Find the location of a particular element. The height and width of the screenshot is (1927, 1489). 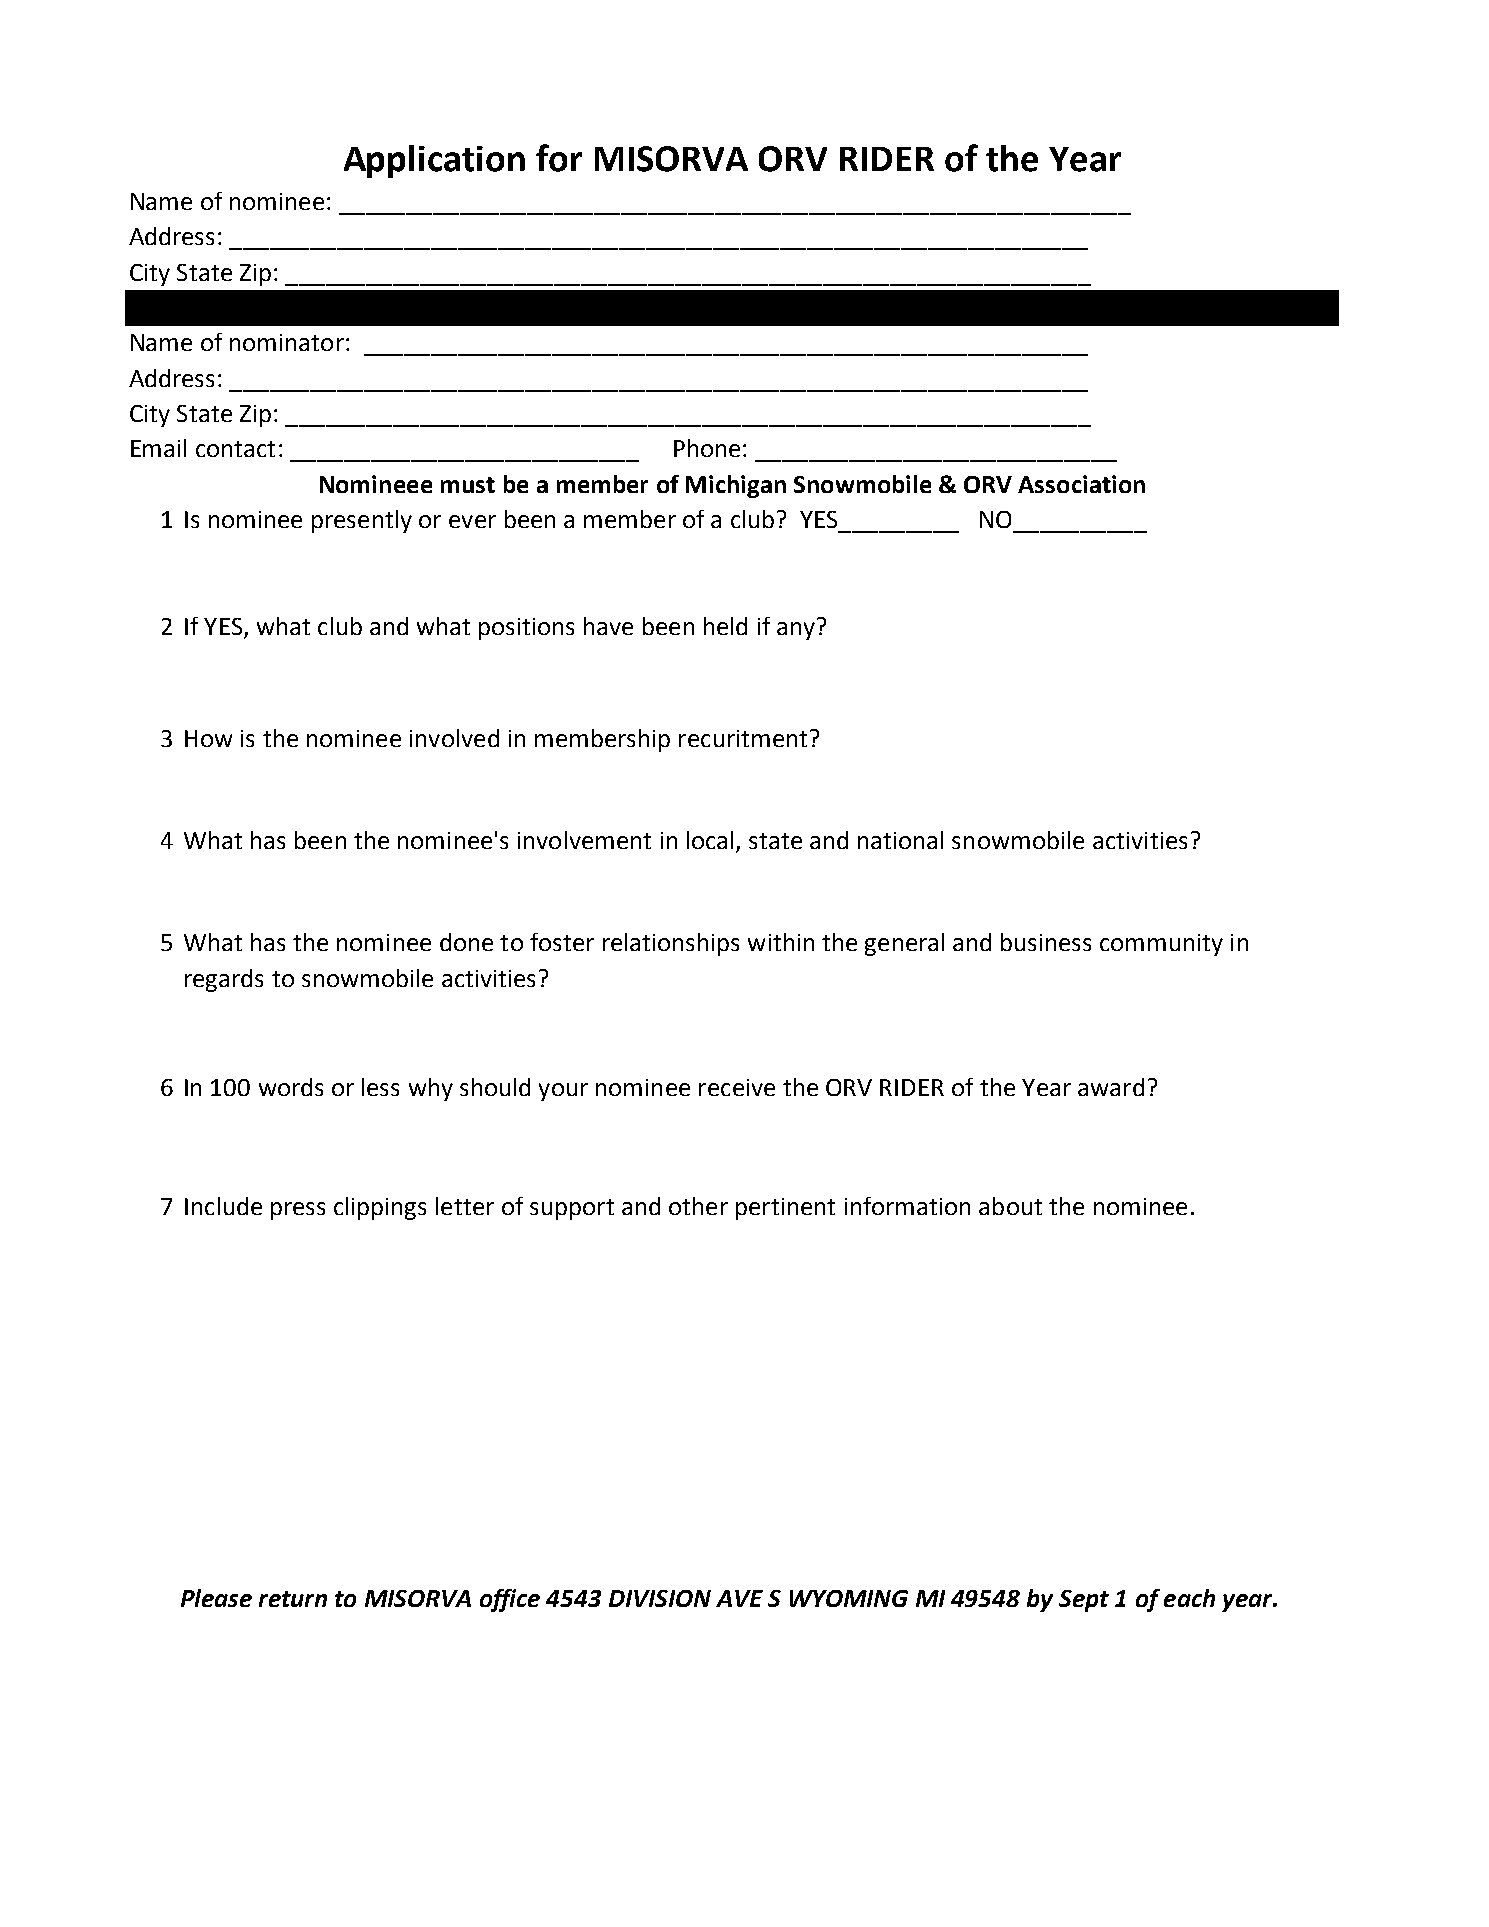

return is located at coordinates (293, 1599).
